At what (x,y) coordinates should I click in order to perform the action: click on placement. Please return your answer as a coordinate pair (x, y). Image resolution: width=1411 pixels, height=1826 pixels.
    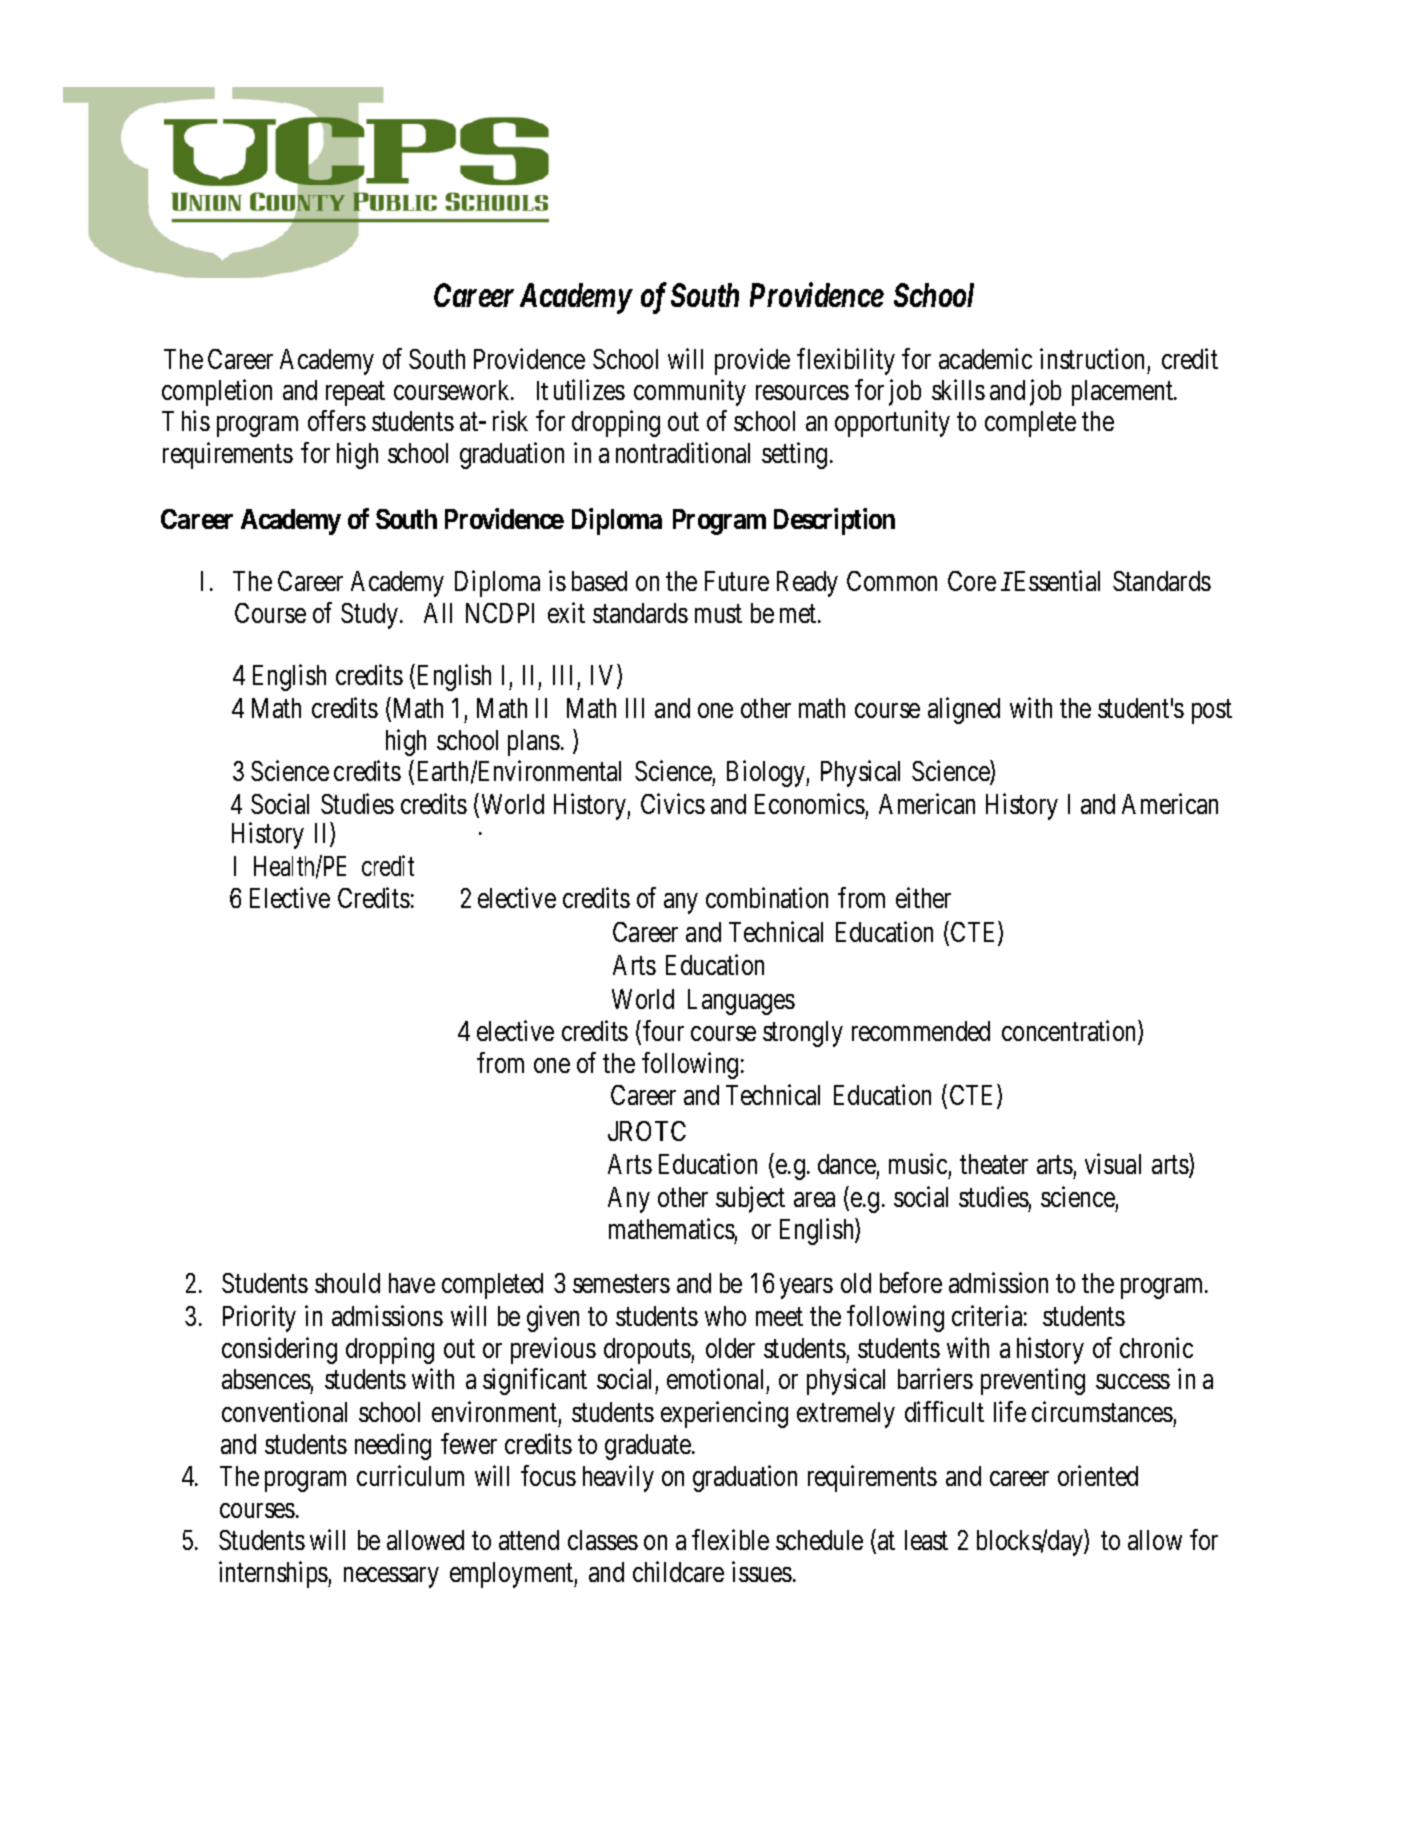
    Looking at the image, I should click on (1123, 393).
